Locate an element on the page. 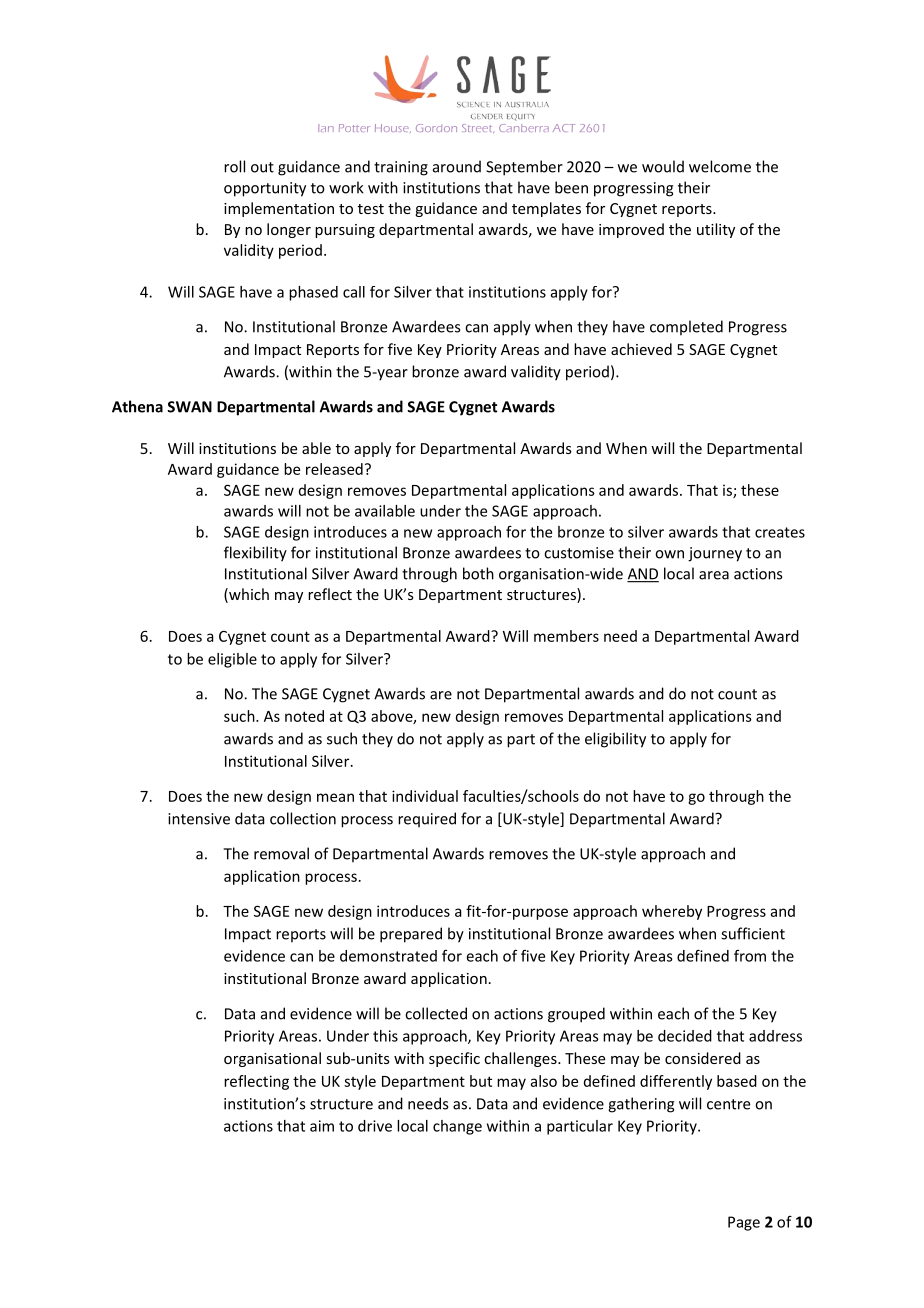 This page has width=924, height=1308. roll is located at coordinates (234, 166).
